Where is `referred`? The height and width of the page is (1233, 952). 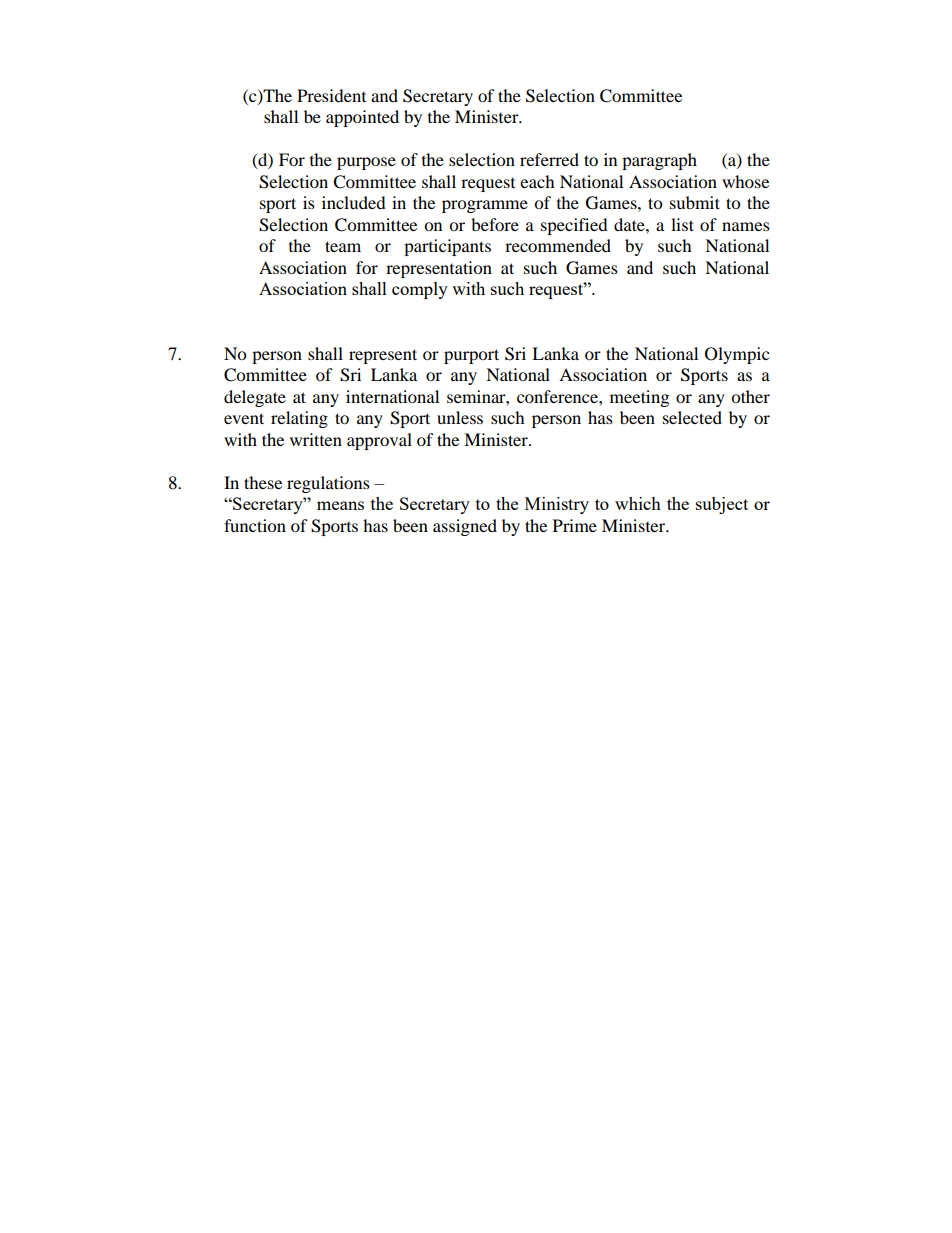
referred is located at coordinates (549, 159).
